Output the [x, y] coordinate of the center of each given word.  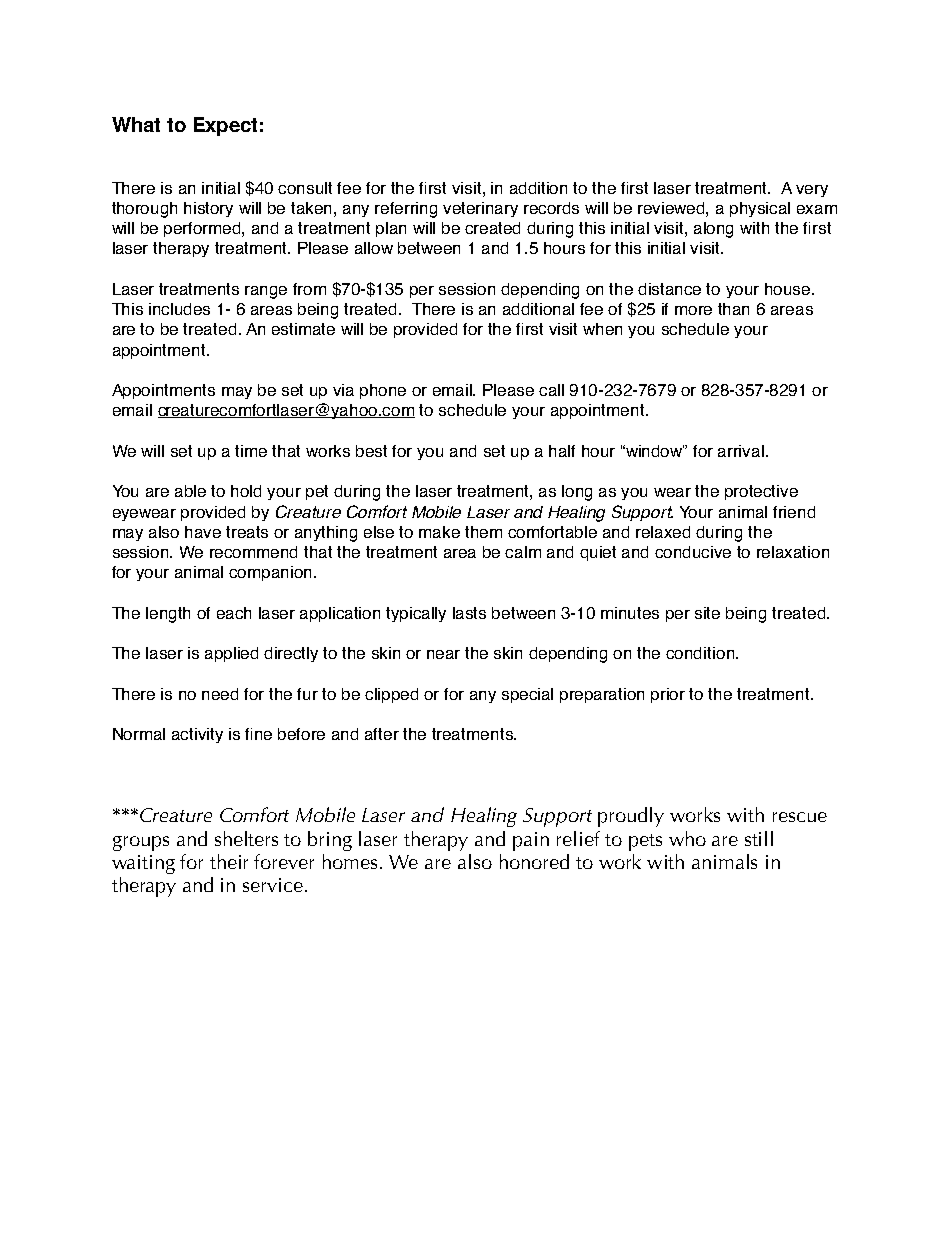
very [812, 191]
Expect [225, 126]
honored [534, 861]
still [759, 838]
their [229, 861]
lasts [469, 613]
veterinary [480, 209]
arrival [741, 451]
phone [383, 391]
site [707, 613]
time [251, 451]
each [234, 613]
